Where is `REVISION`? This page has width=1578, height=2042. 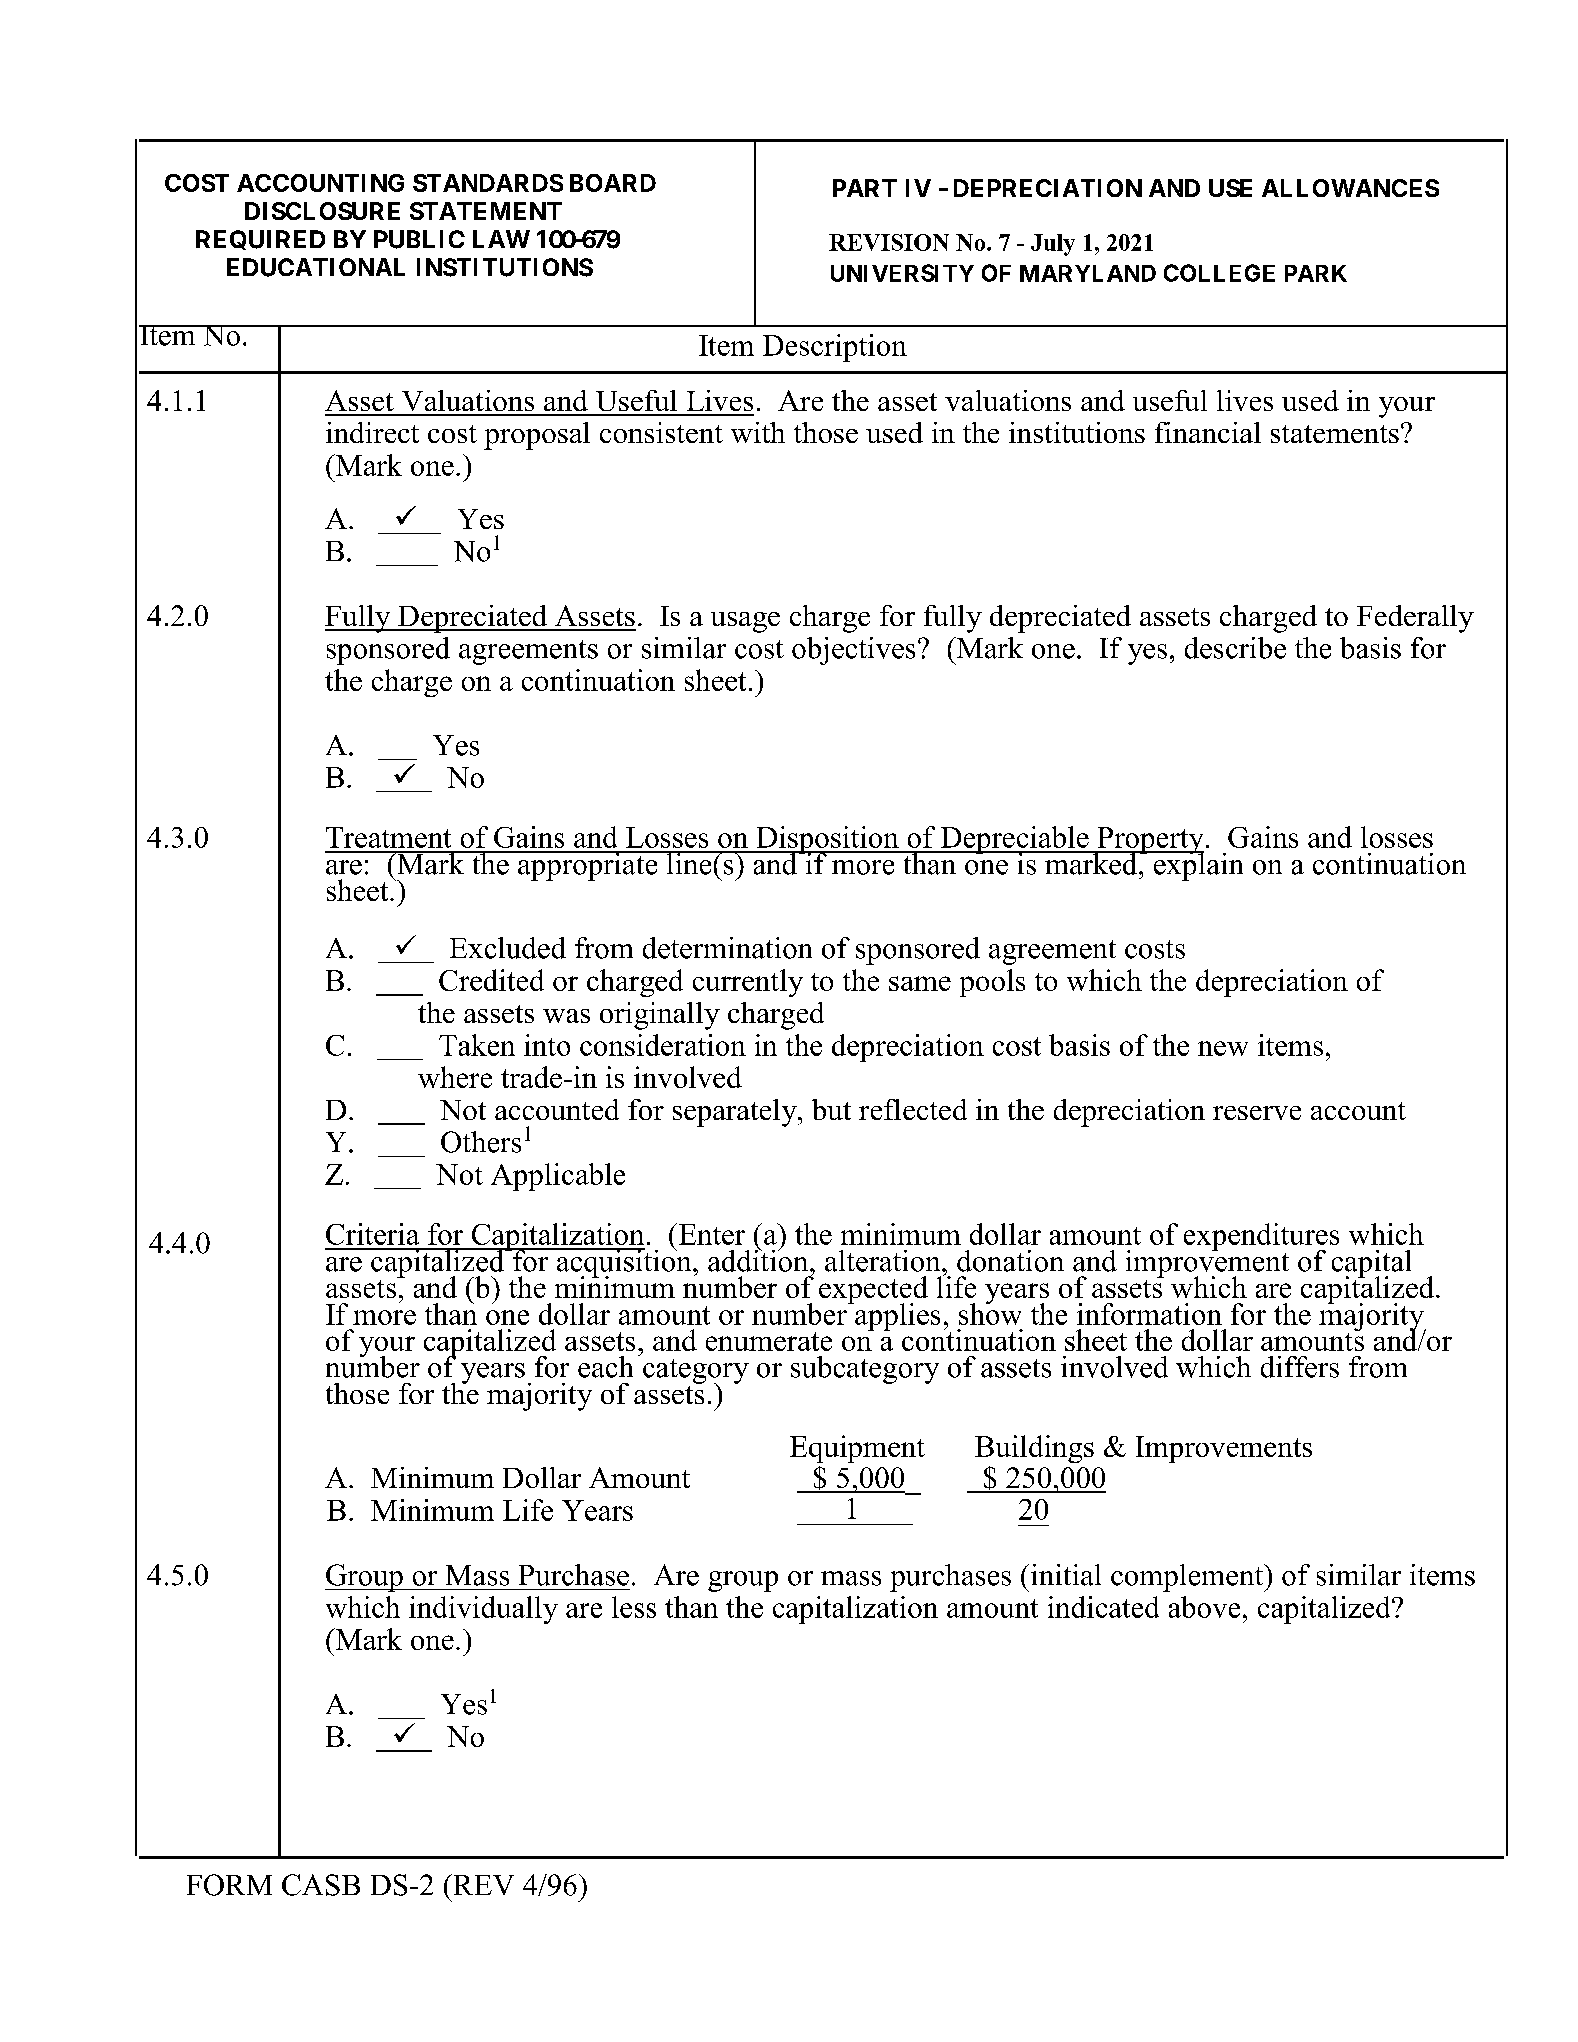
REVISION is located at coordinates (889, 242).
